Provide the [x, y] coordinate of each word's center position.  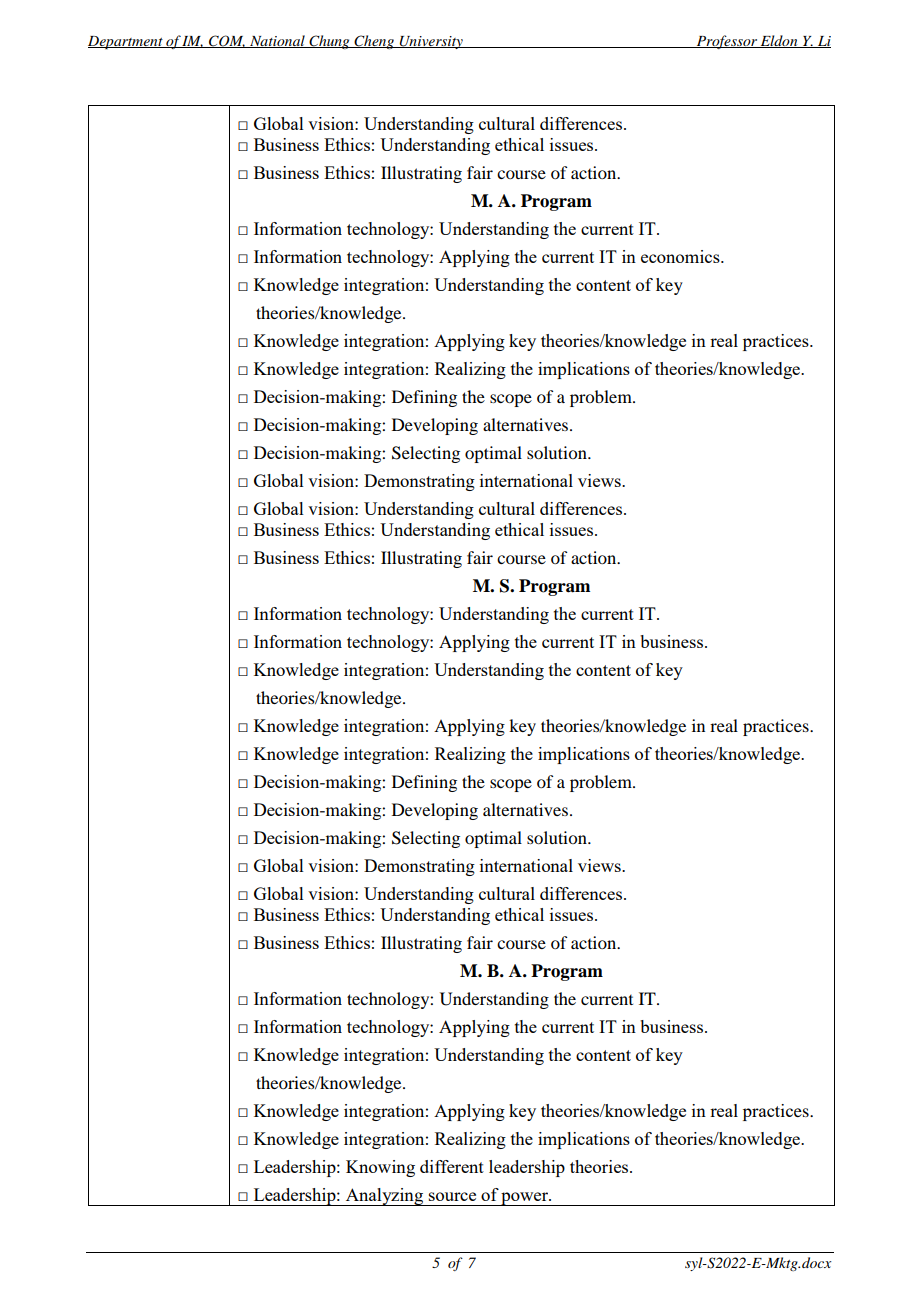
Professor [726, 42]
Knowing [380, 1168]
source [452, 1196]
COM [226, 41]
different [452, 1166]
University [431, 42]
